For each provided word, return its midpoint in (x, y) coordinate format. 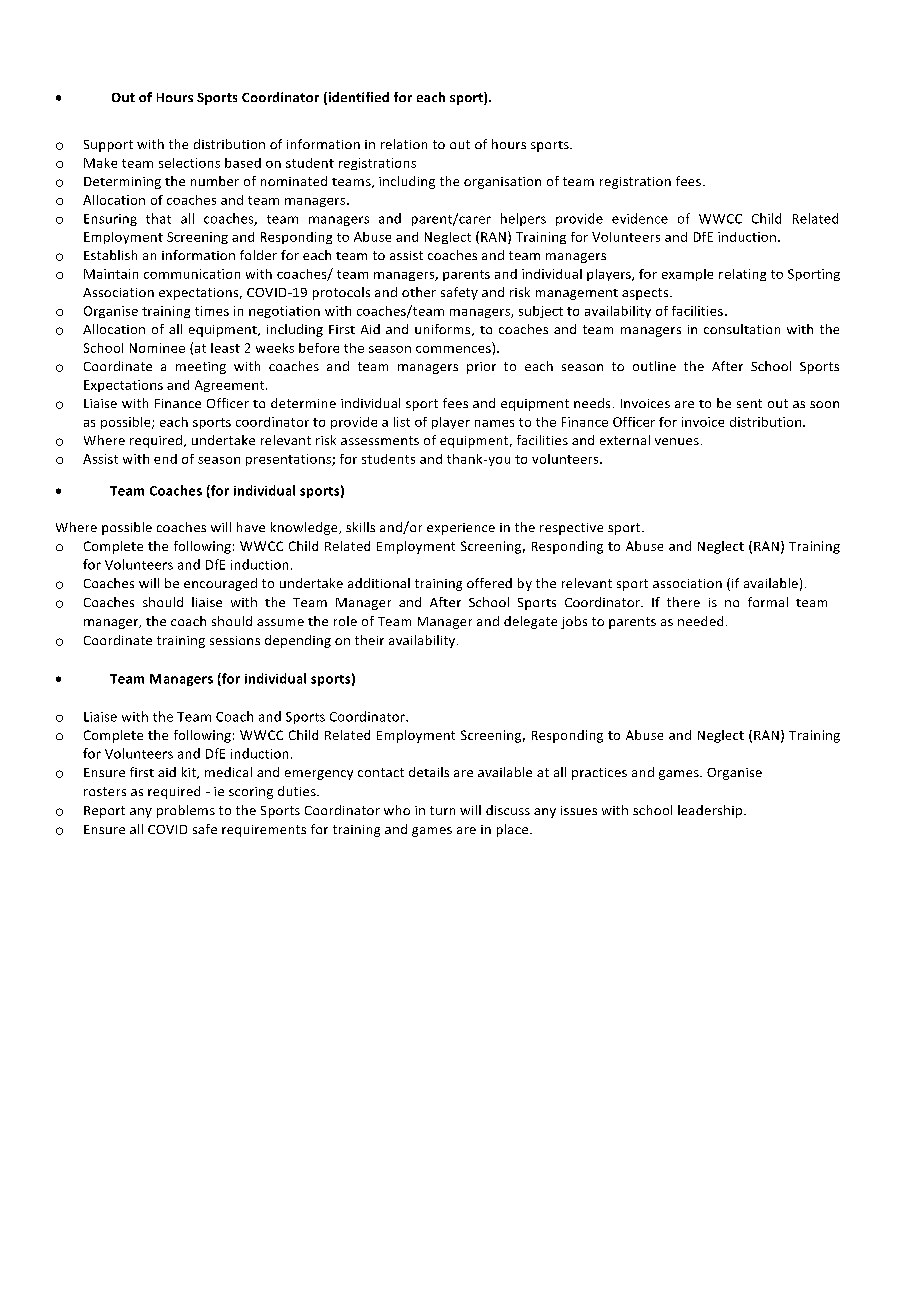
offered (489, 583)
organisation (502, 183)
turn (442, 810)
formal (768, 602)
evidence (640, 218)
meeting (201, 368)
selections (189, 163)
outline (654, 366)
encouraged (220, 584)
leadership (711, 811)
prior (481, 368)
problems (186, 811)
